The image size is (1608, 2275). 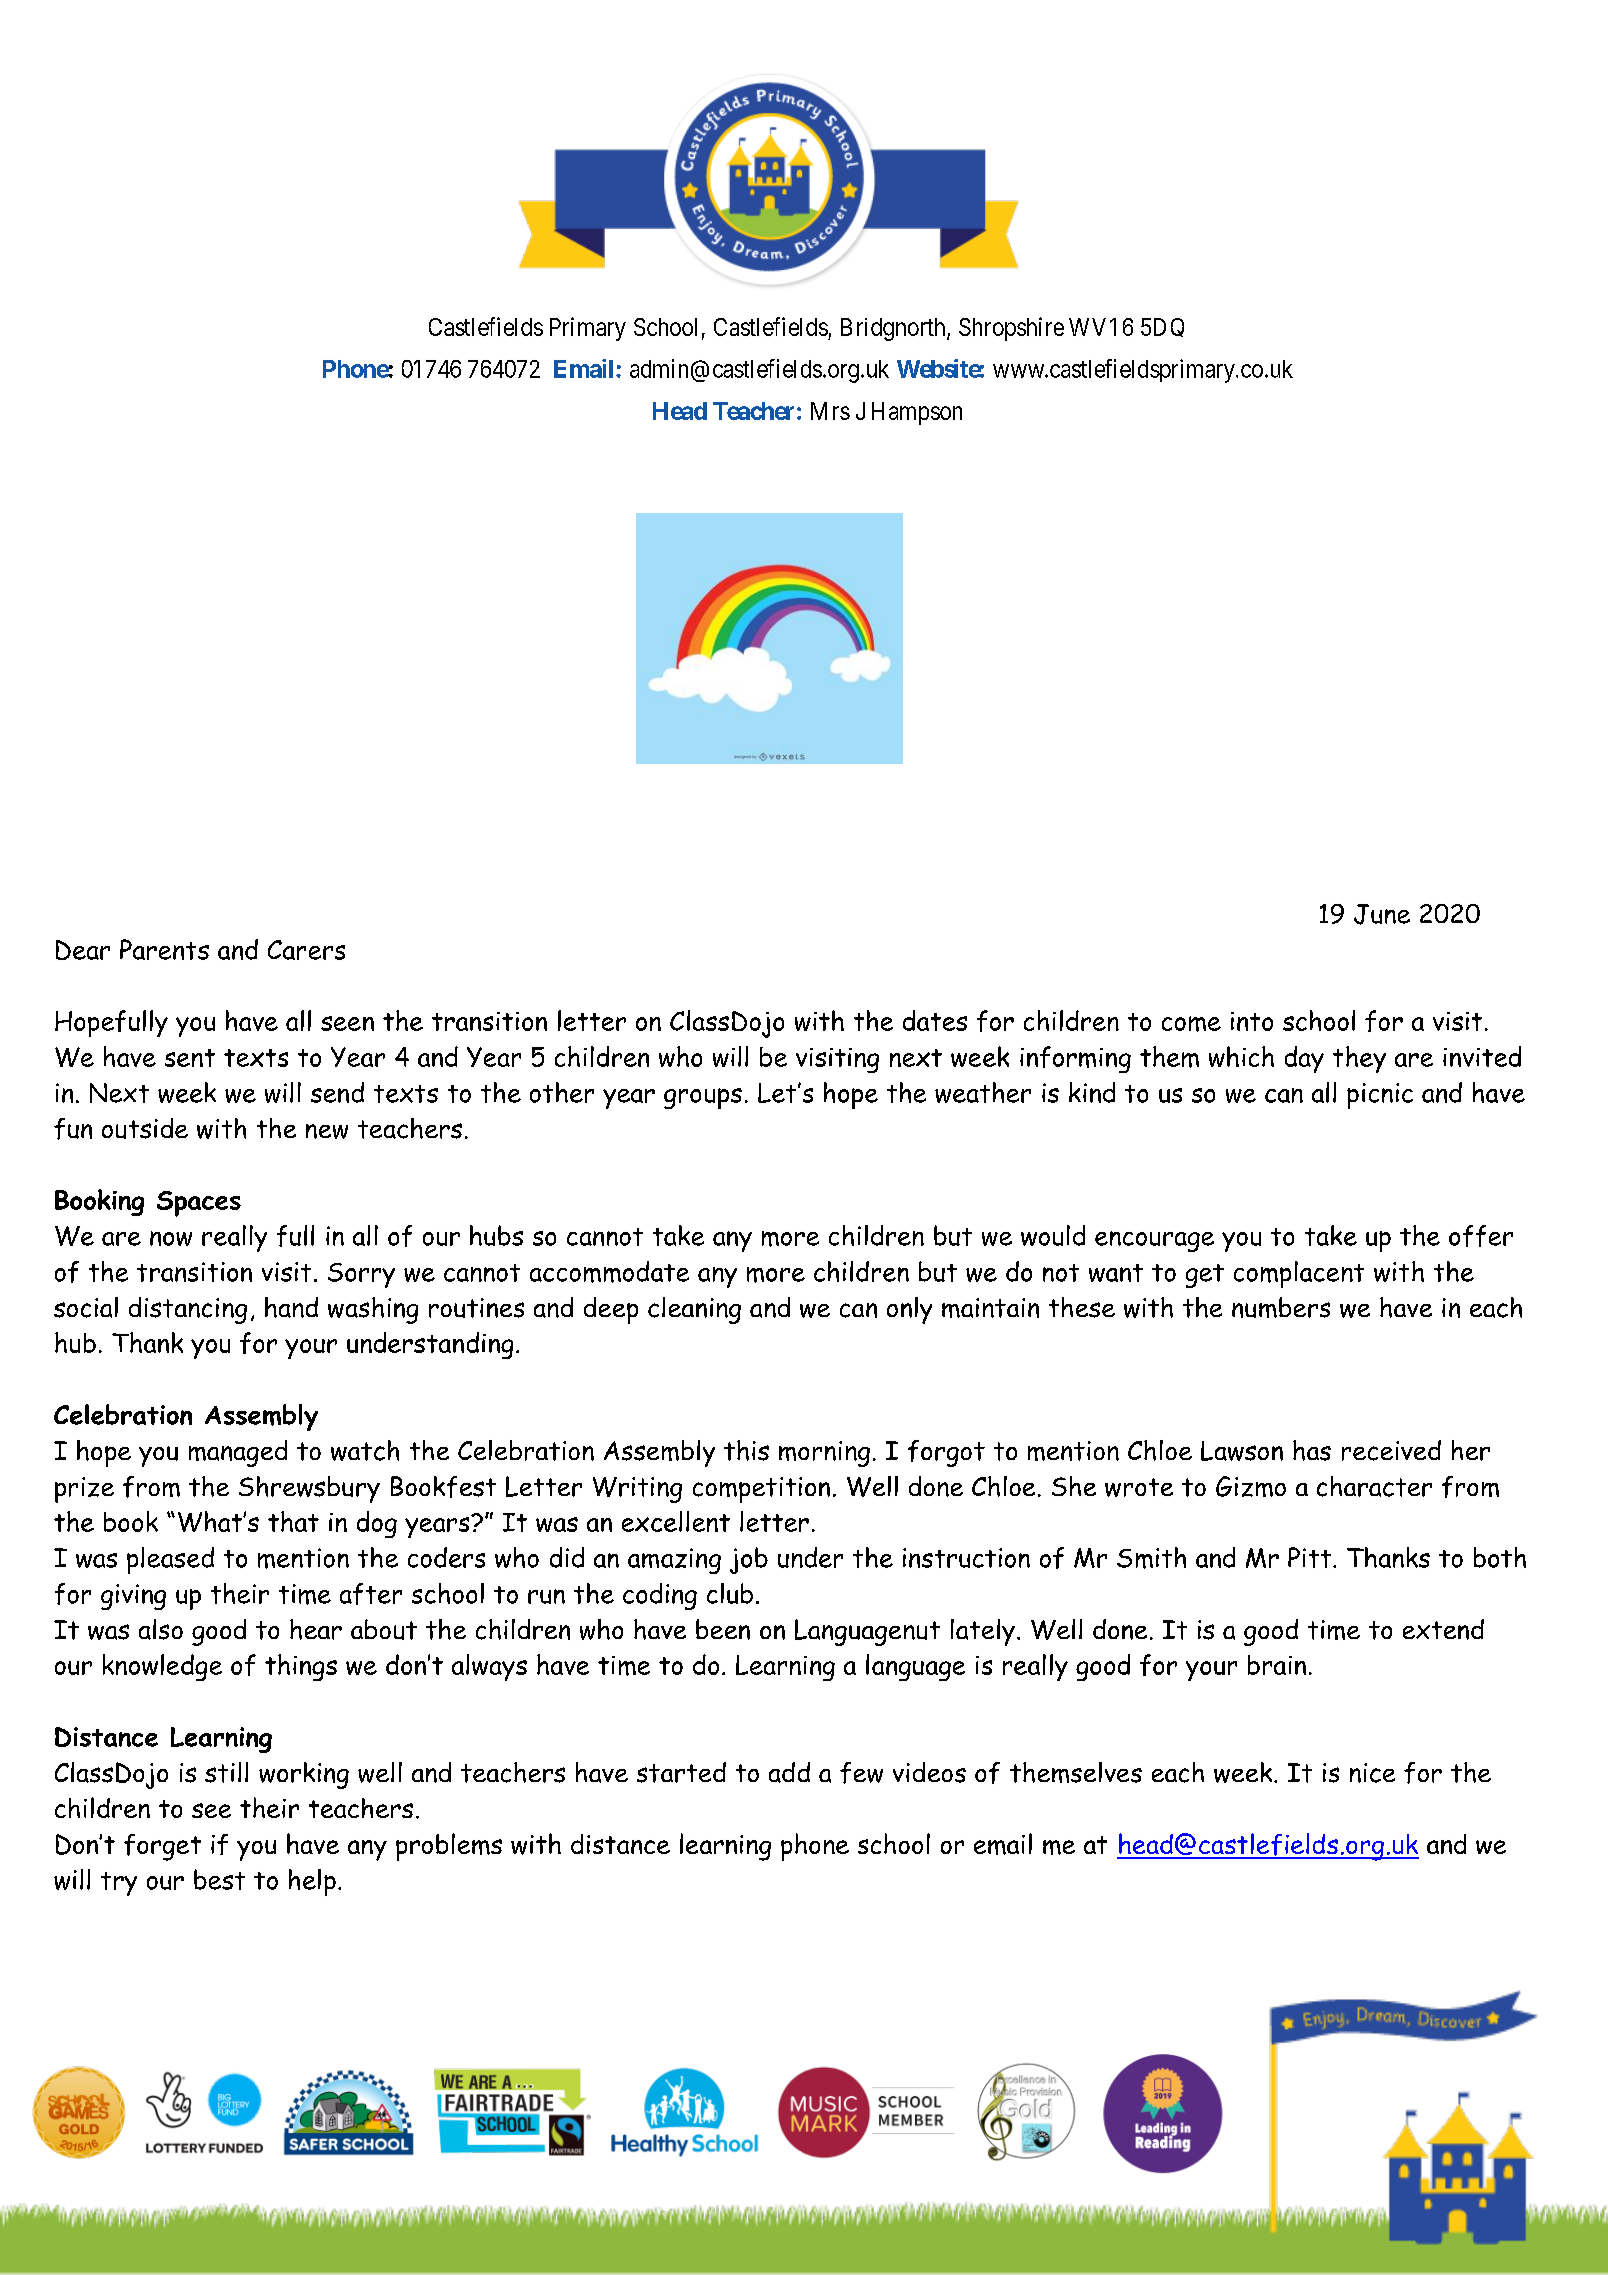 What do you see at coordinates (694, 1310) in the screenshot?
I see `cleaning` at bounding box center [694, 1310].
